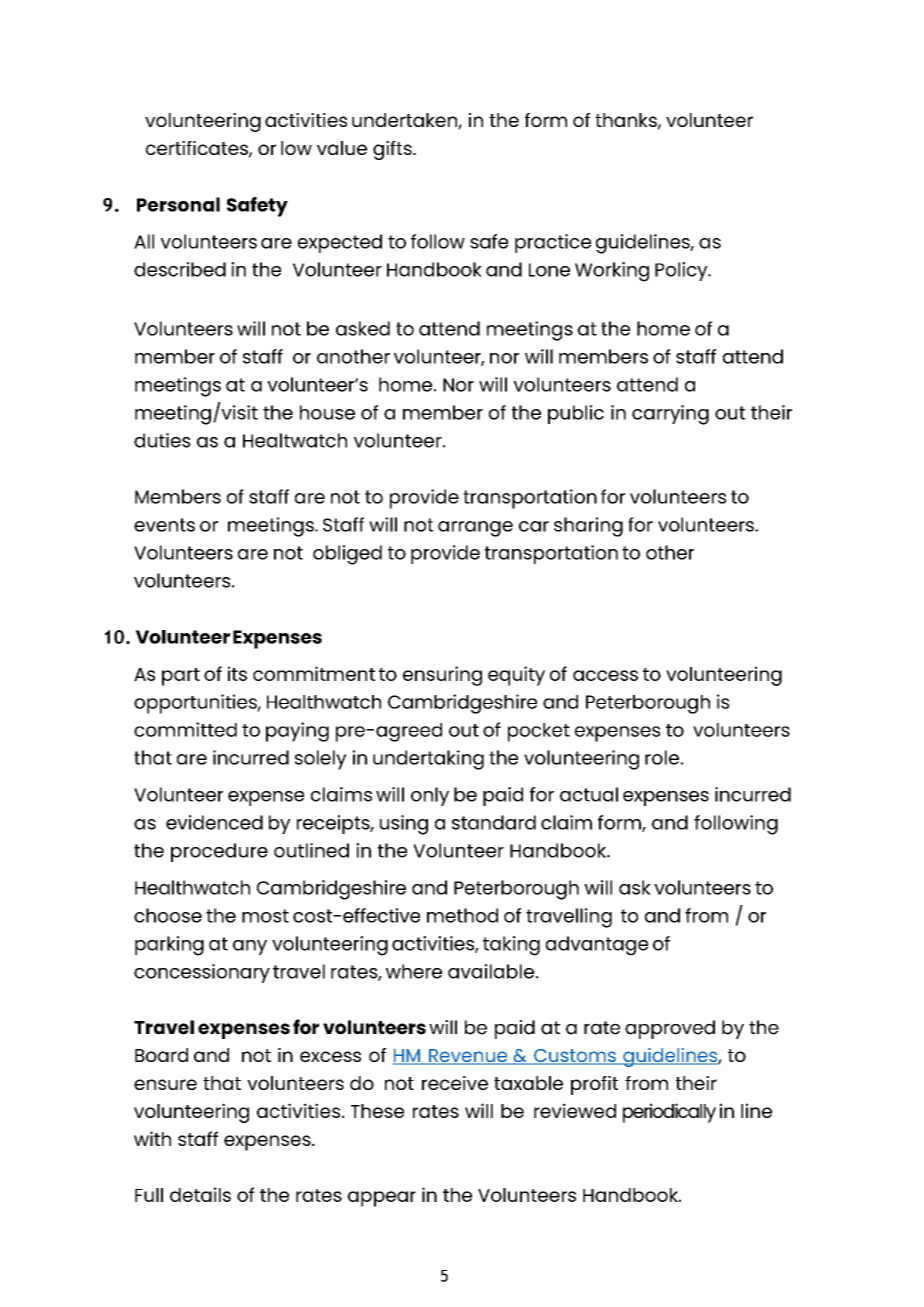  What do you see at coordinates (178, 204) in the screenshot?
I see `Personal` at bounding box center [178, 204].
